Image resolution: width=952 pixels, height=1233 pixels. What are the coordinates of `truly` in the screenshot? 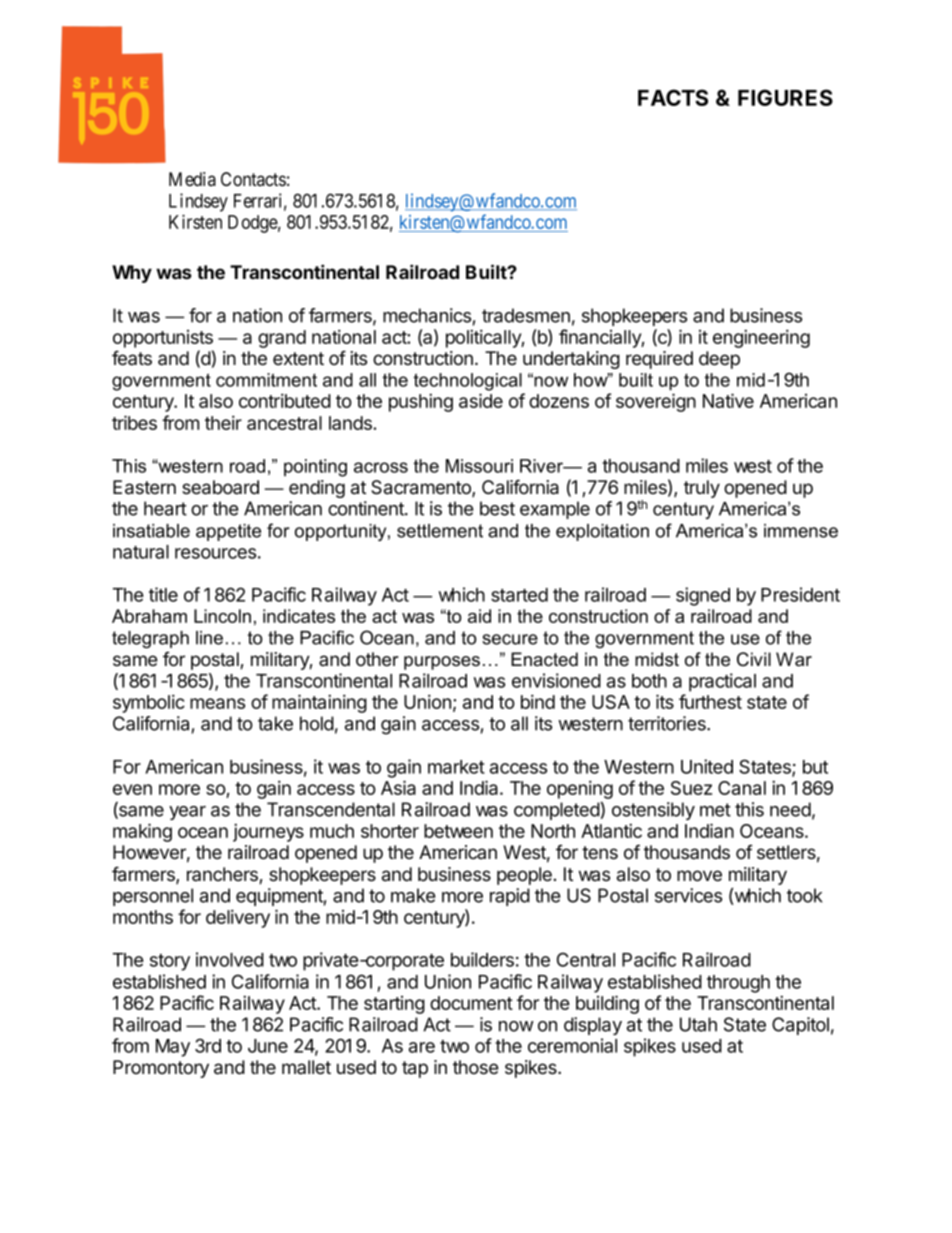 It's located at (702, 489).
